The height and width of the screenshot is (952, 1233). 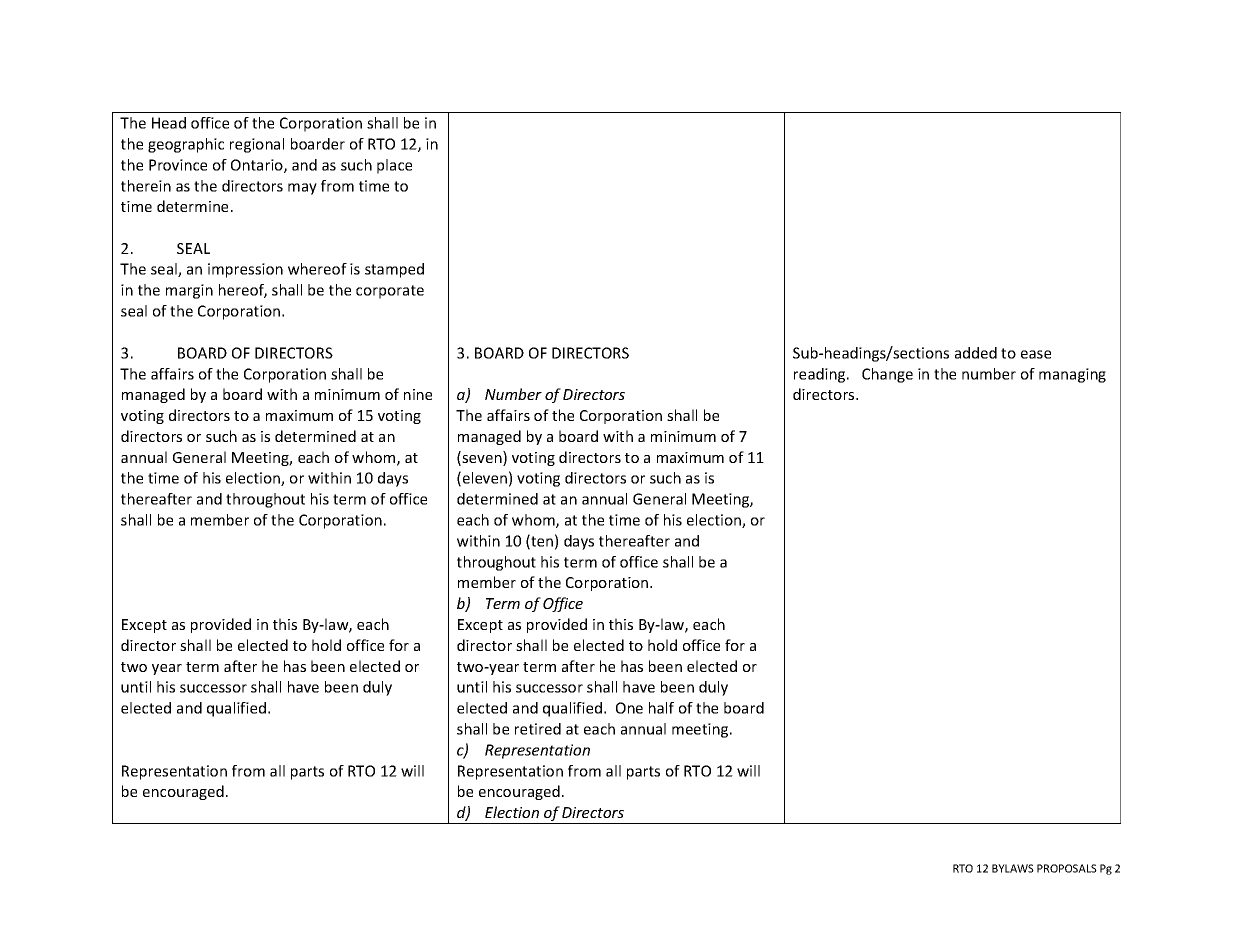 What do you see at coordinates (1072, 375) in the screenshot?
I see `managing` at bounding box center [1072, 375].
